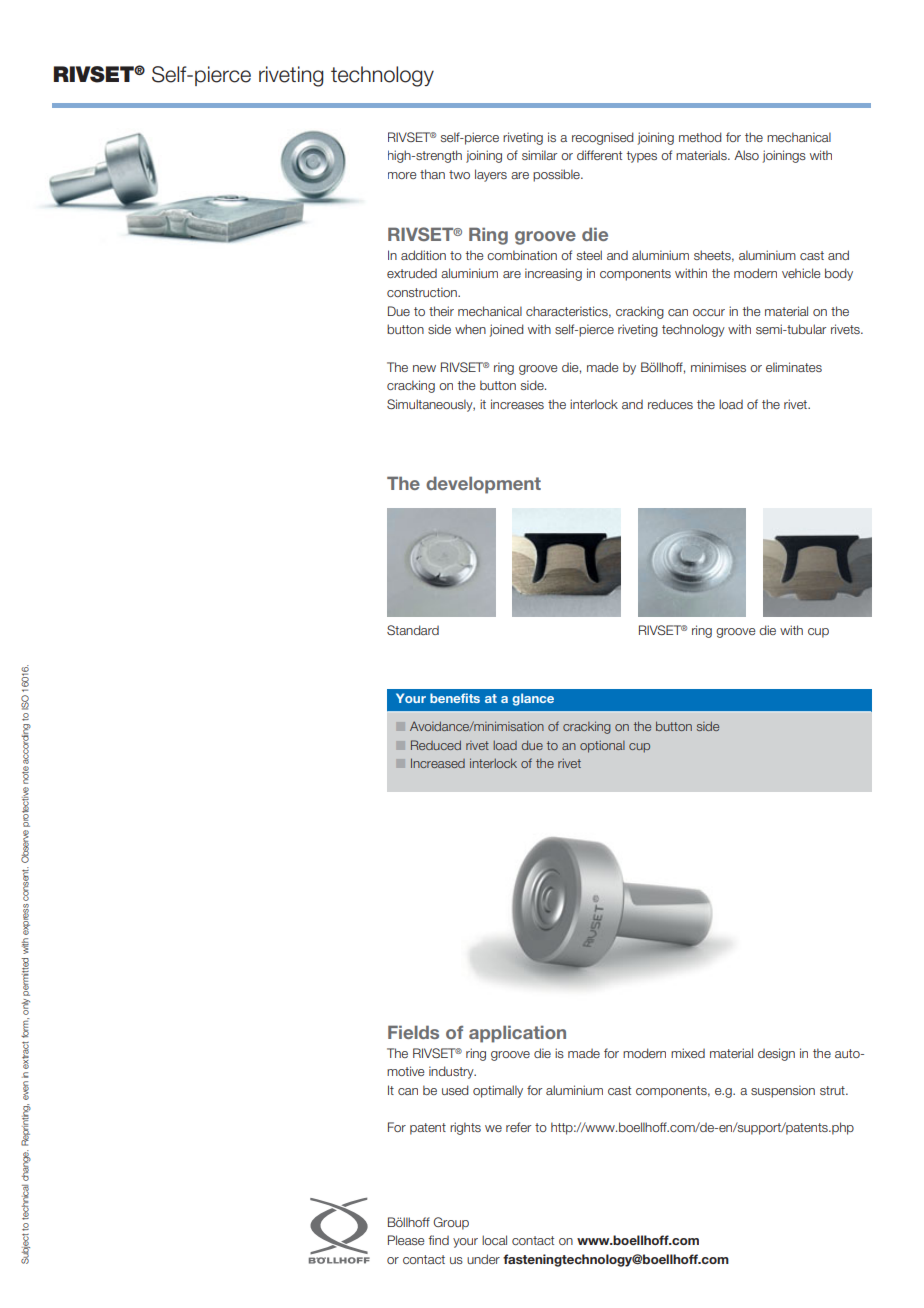 This screenshot has width=924, height=1308. I want to click on types, so click(641, 157).
